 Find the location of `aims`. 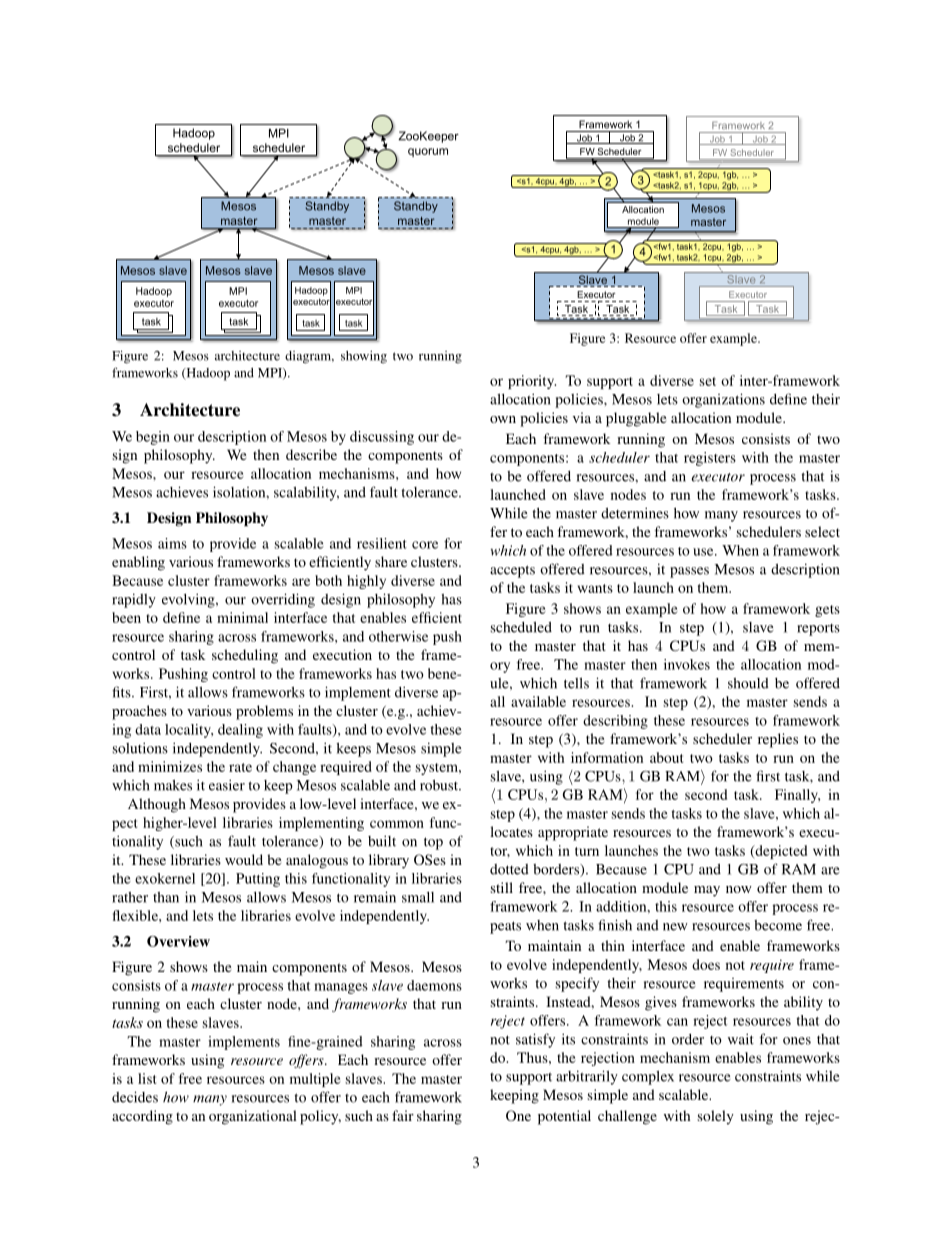

aims is located at coordinates (172, 543).
